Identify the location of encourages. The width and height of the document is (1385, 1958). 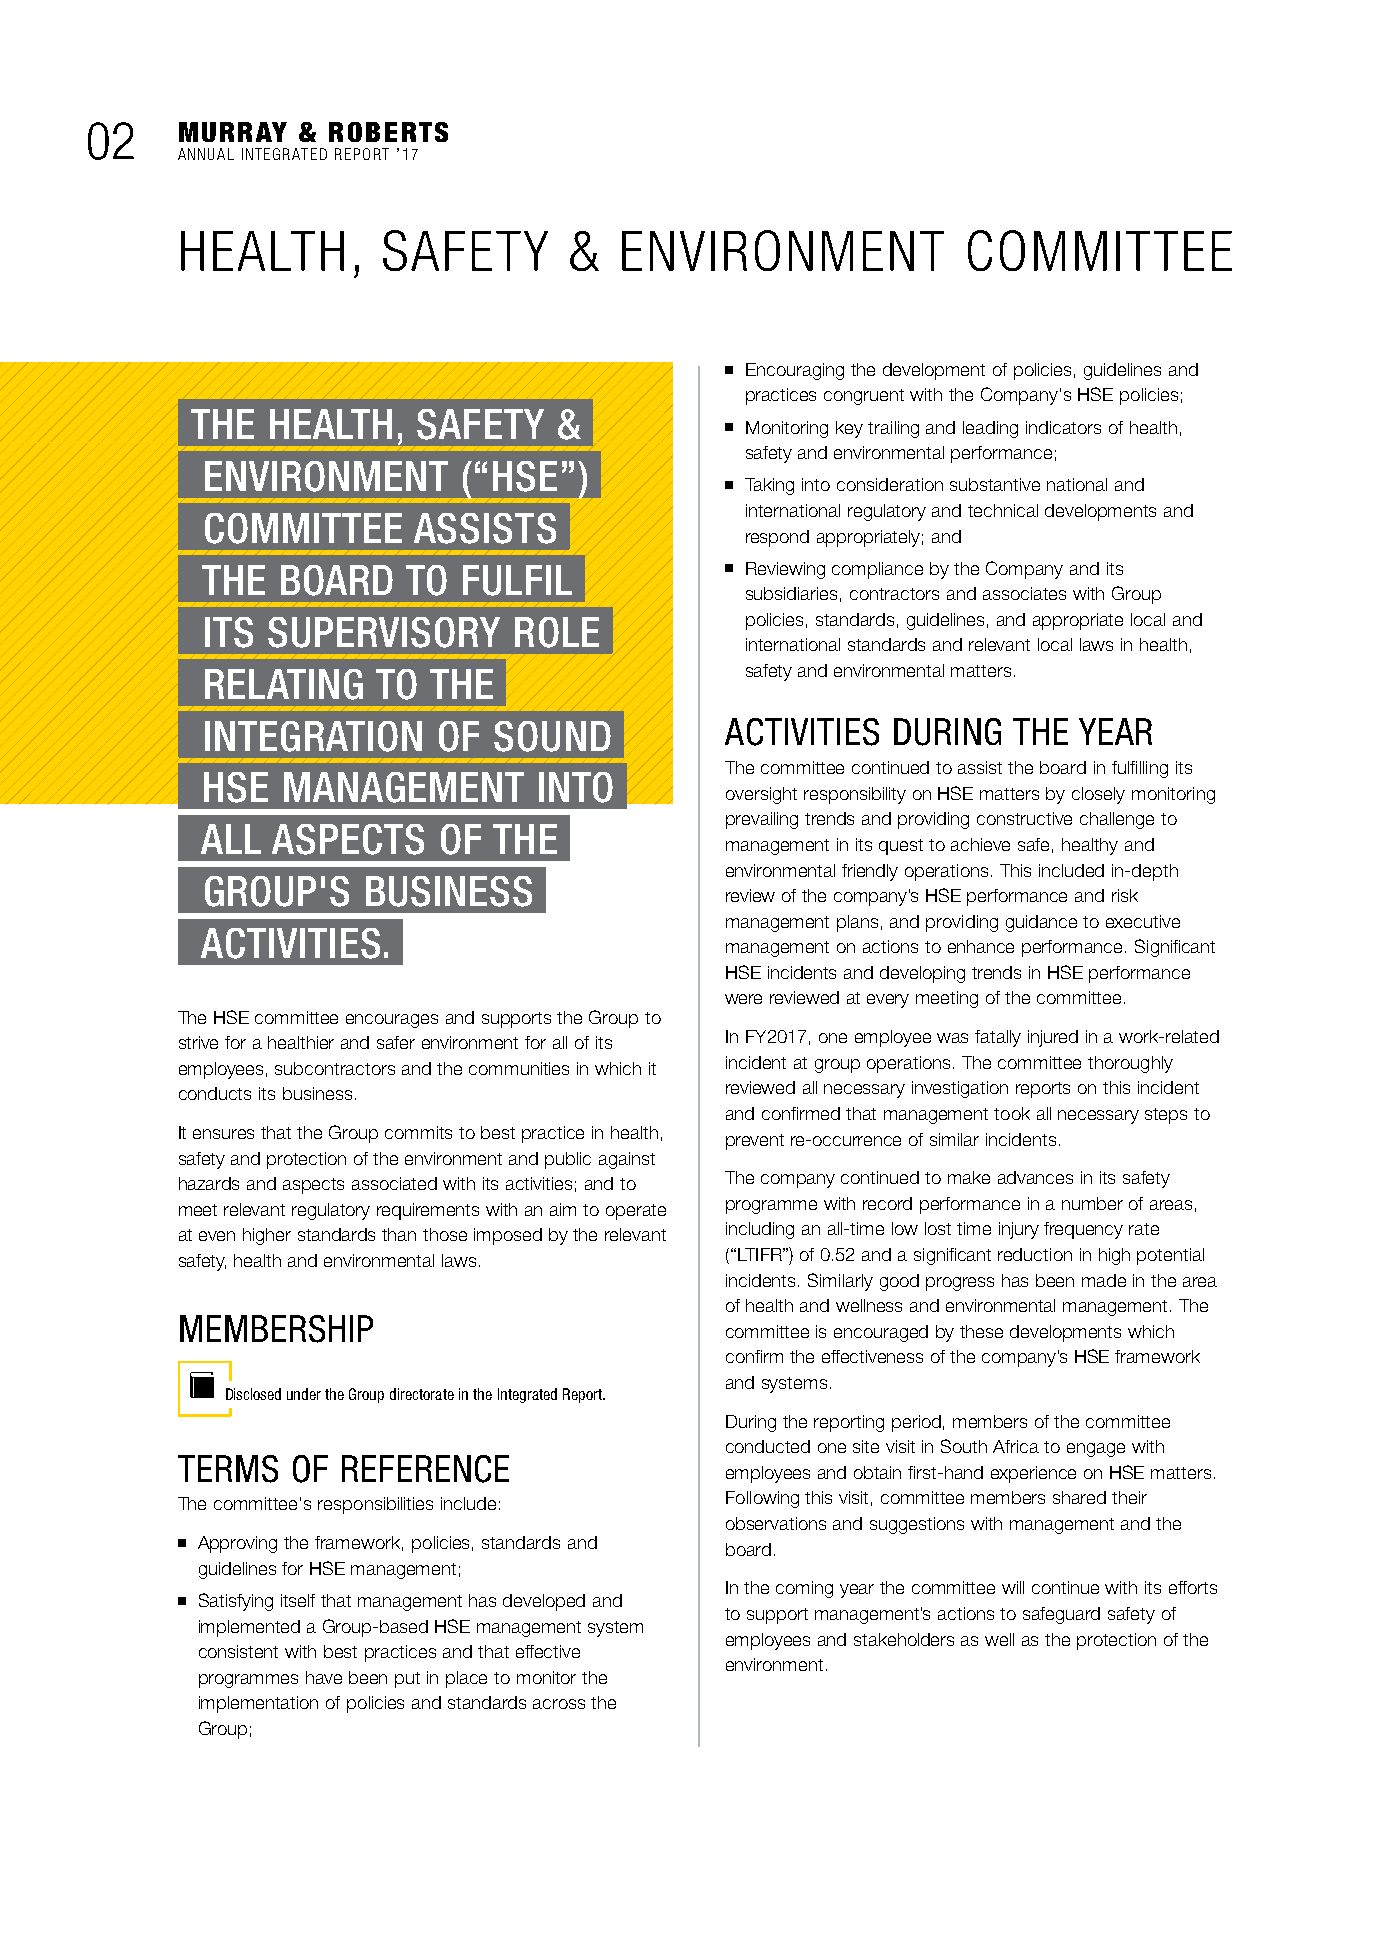
(392, 1021).
